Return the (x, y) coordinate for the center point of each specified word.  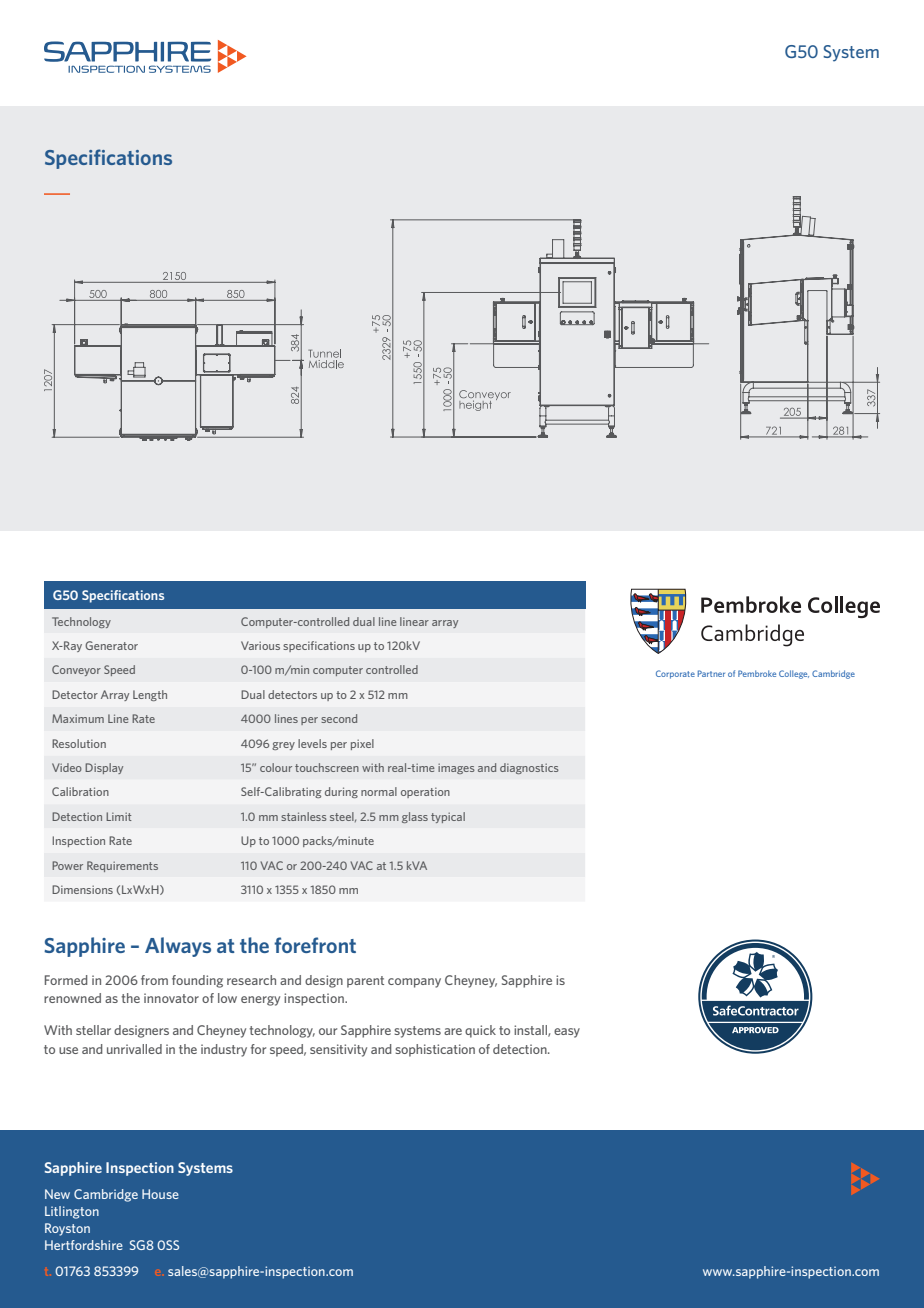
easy (567, 1033)
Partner (711, 673)
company (414, 983)
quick (480, 1031)
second (339, 718)
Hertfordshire (84, 1245)
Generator (111, 645)
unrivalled (134, 1049)
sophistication (435, 1050)
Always (178, 947)
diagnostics (529, 768)
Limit (119, 816)
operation (425, 792)
